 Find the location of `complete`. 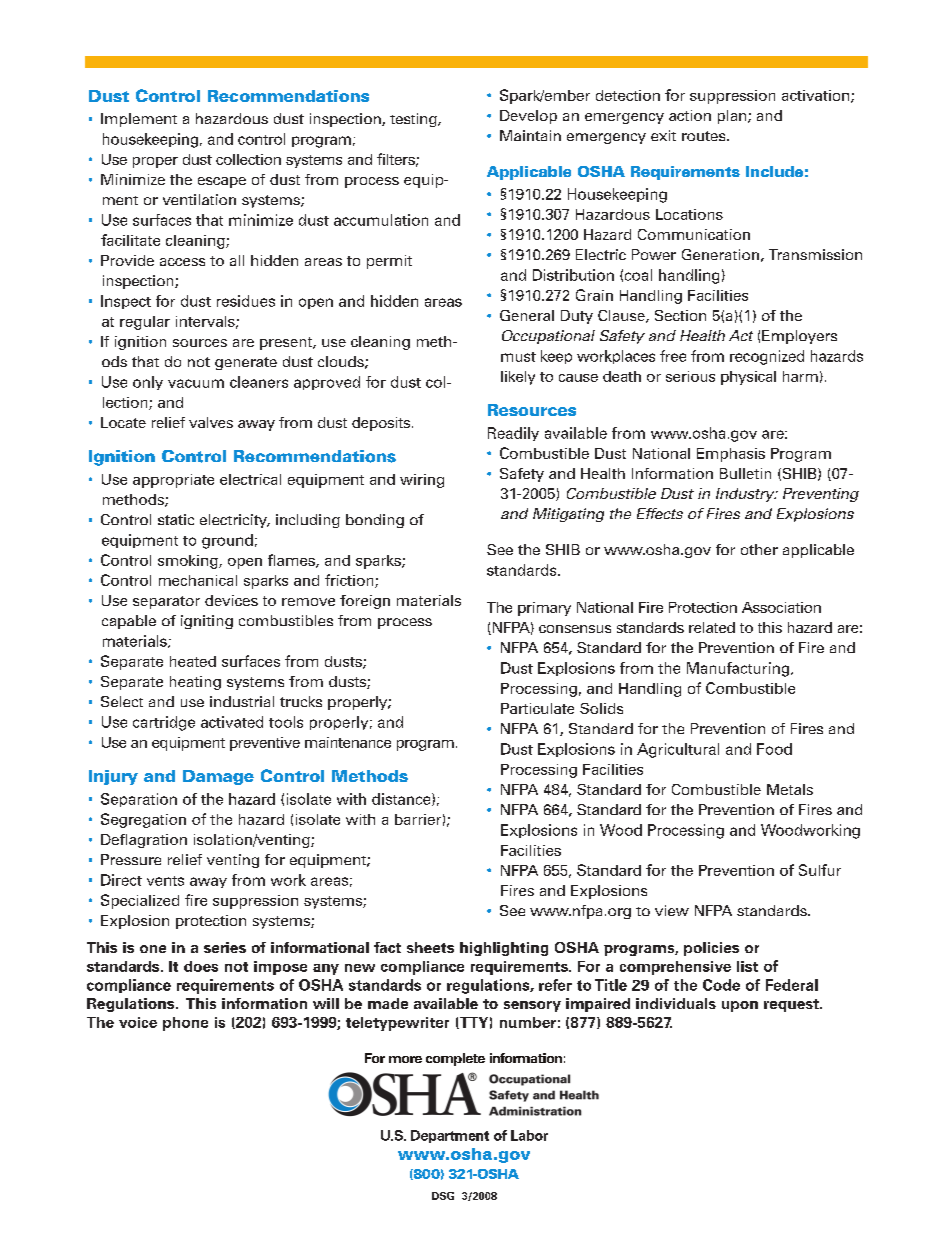

complete is located at coordinates (455, 1059).
